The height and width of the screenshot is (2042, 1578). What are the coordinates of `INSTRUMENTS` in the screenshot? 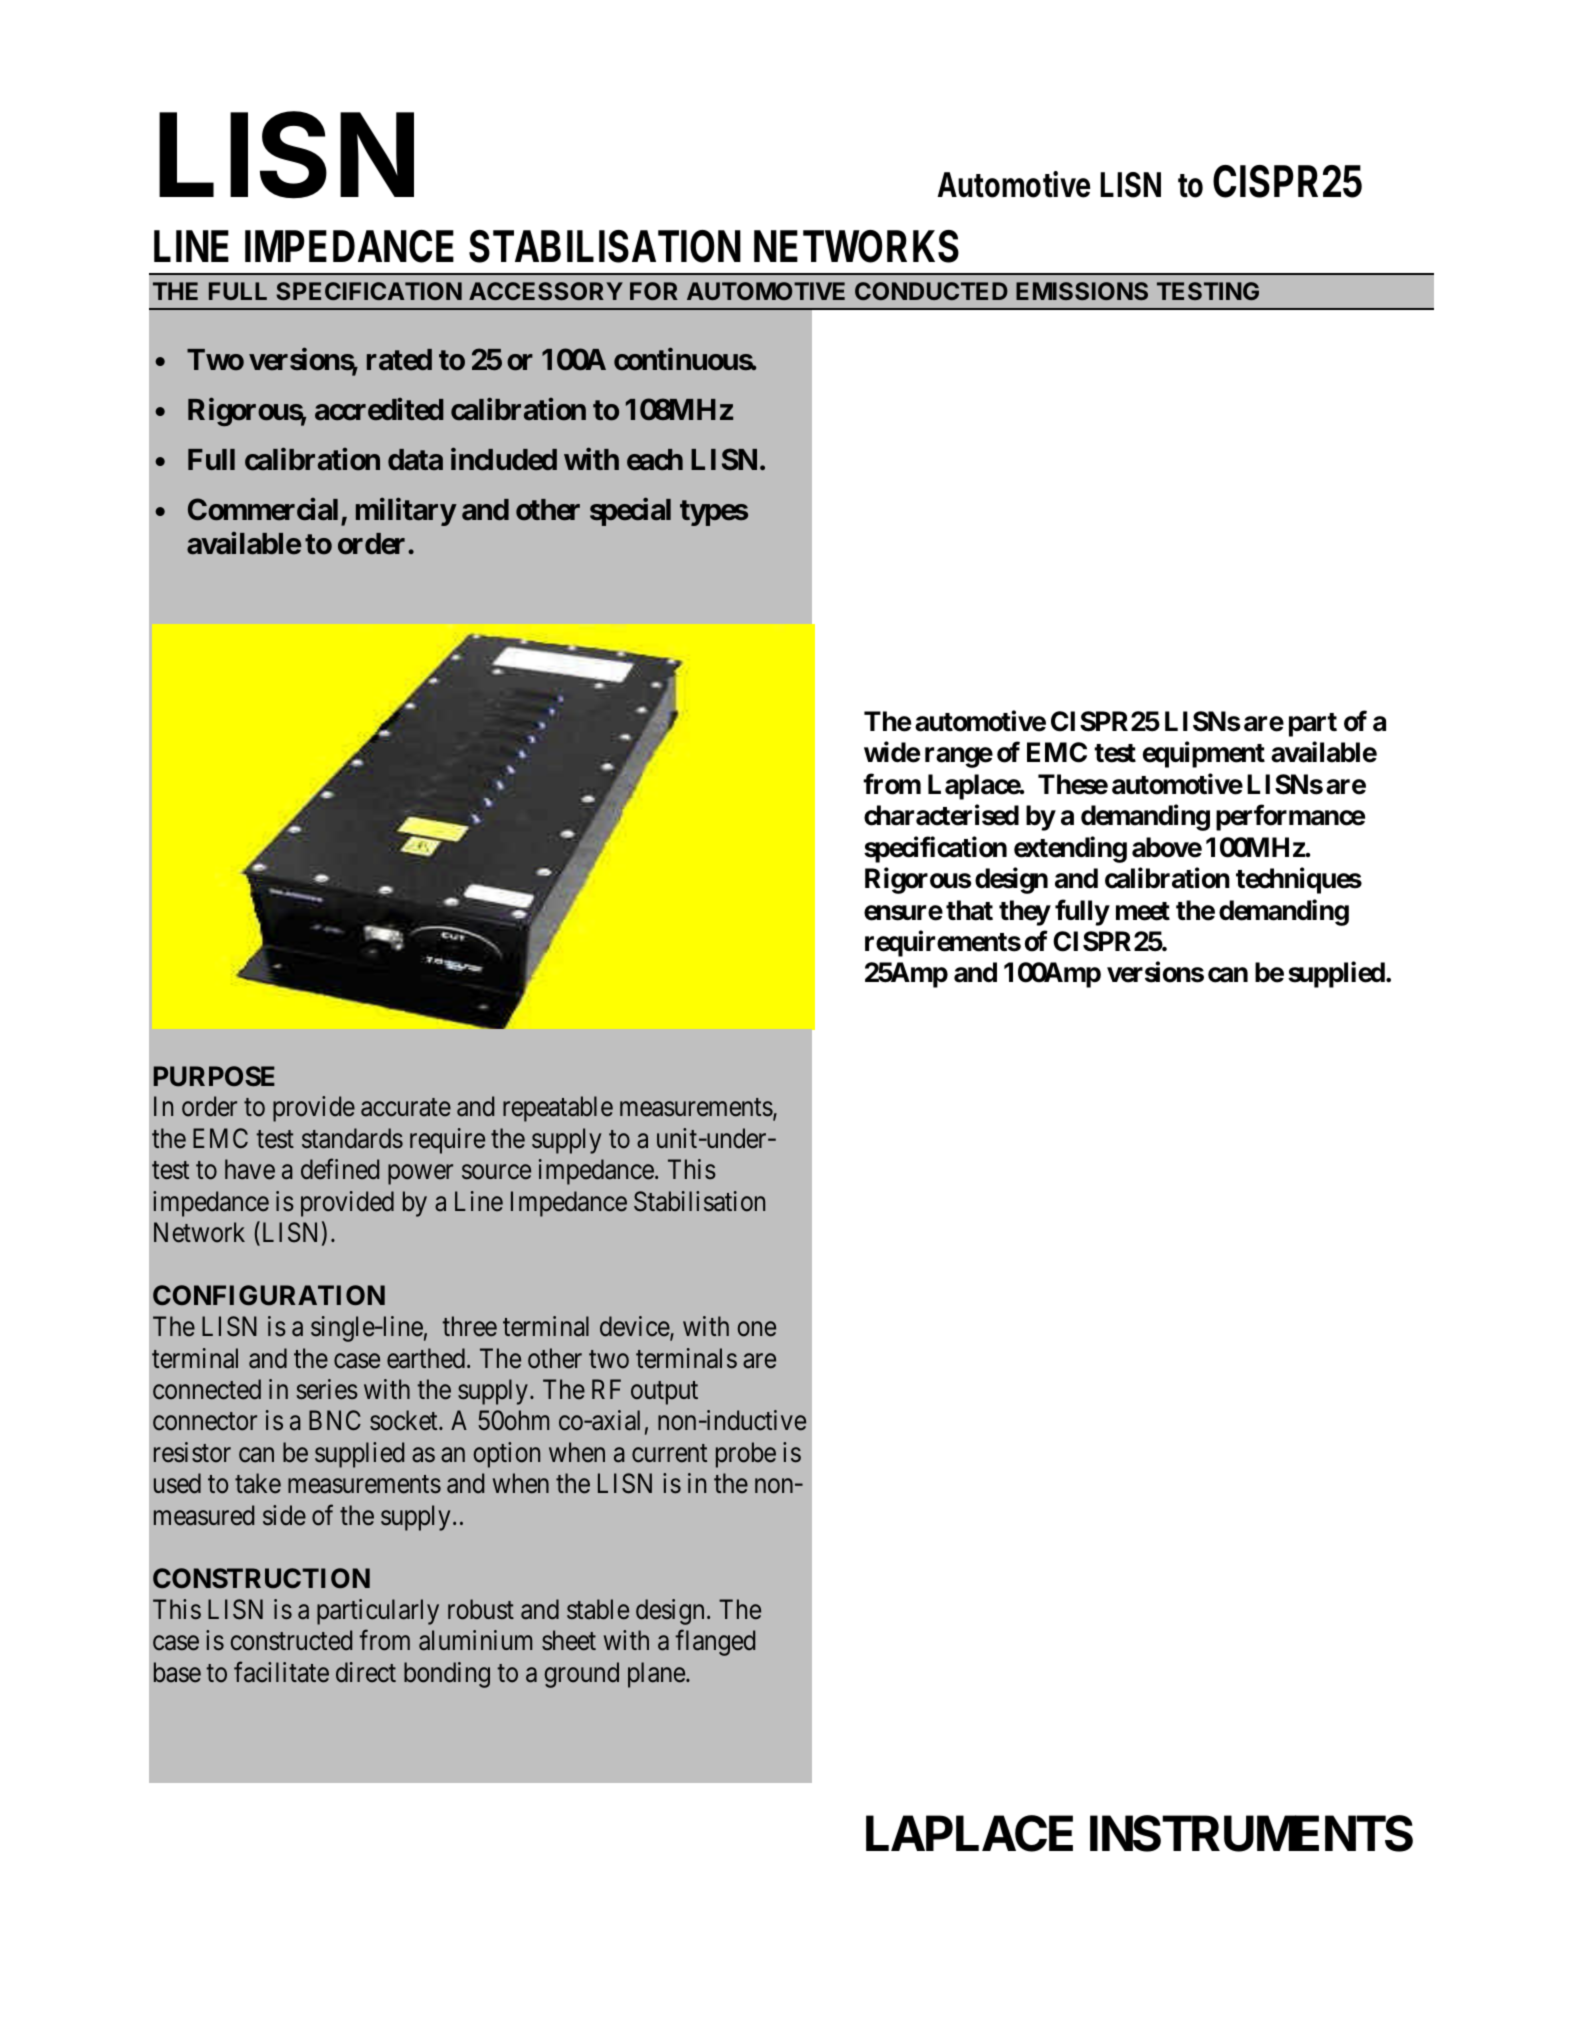 It's located at (1251, 1833).
